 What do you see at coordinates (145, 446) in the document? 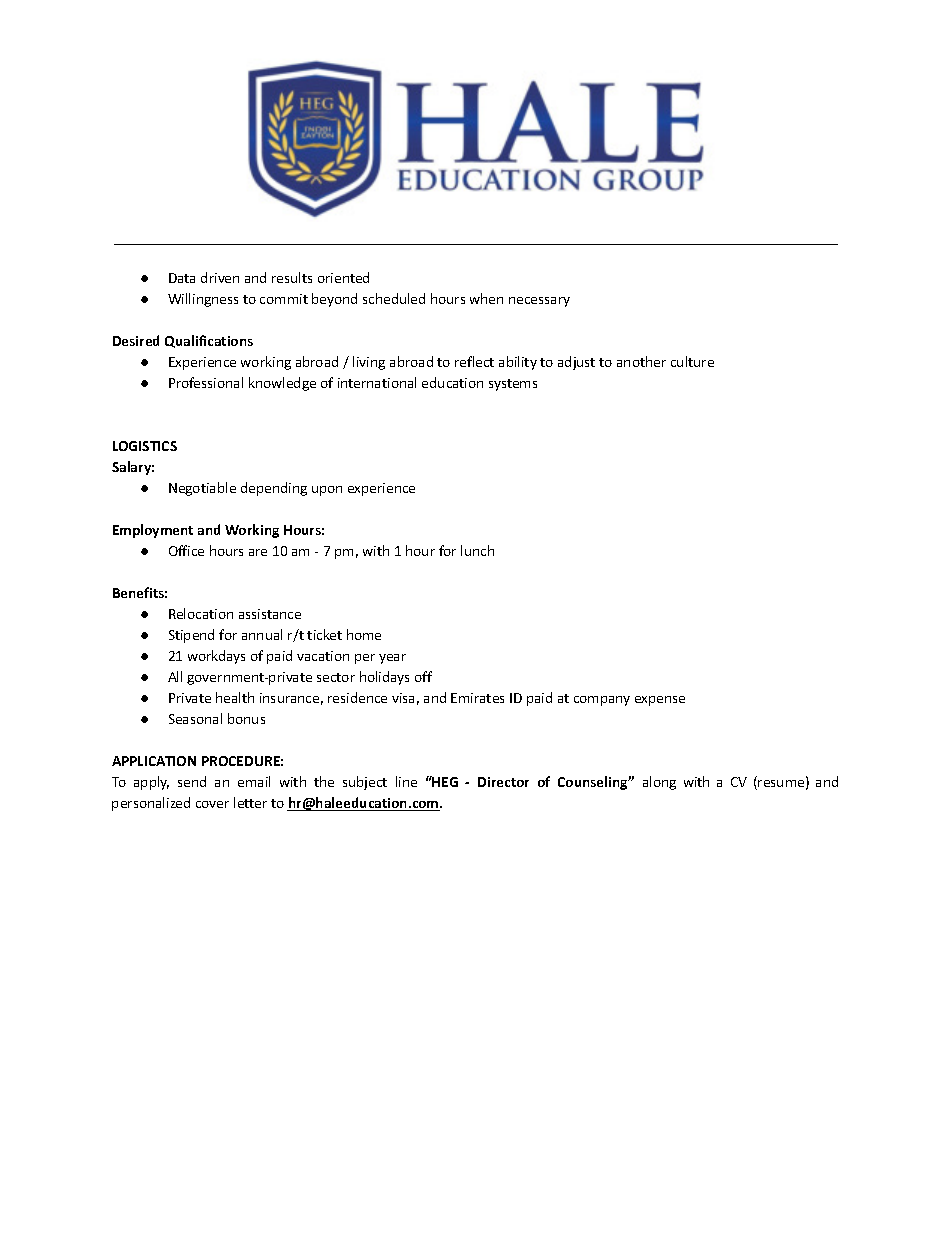
I see `LOGISTICS` at bounding box center [145, 446].
